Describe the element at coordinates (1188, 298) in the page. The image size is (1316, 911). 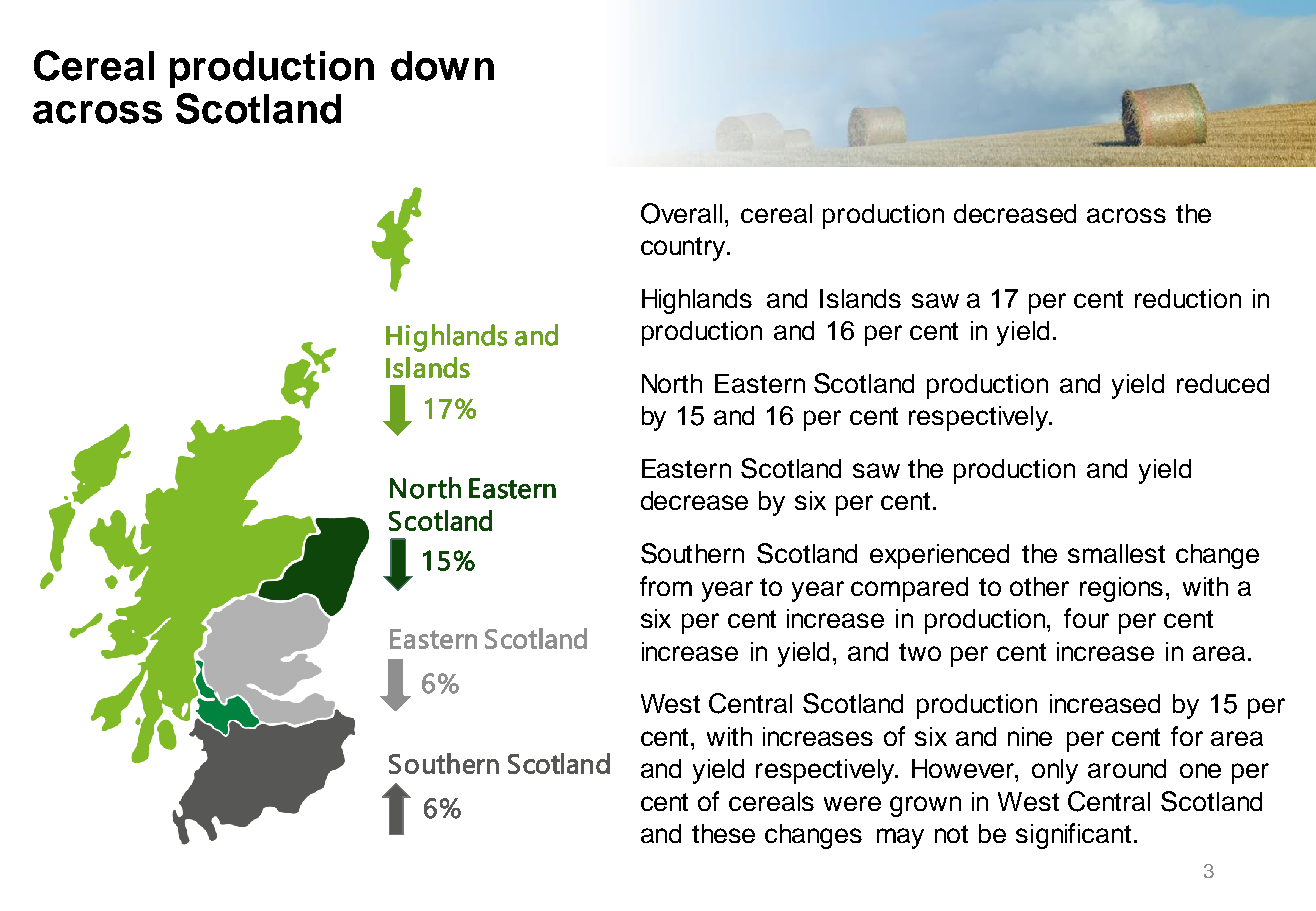
I see `reduction` at that location.
